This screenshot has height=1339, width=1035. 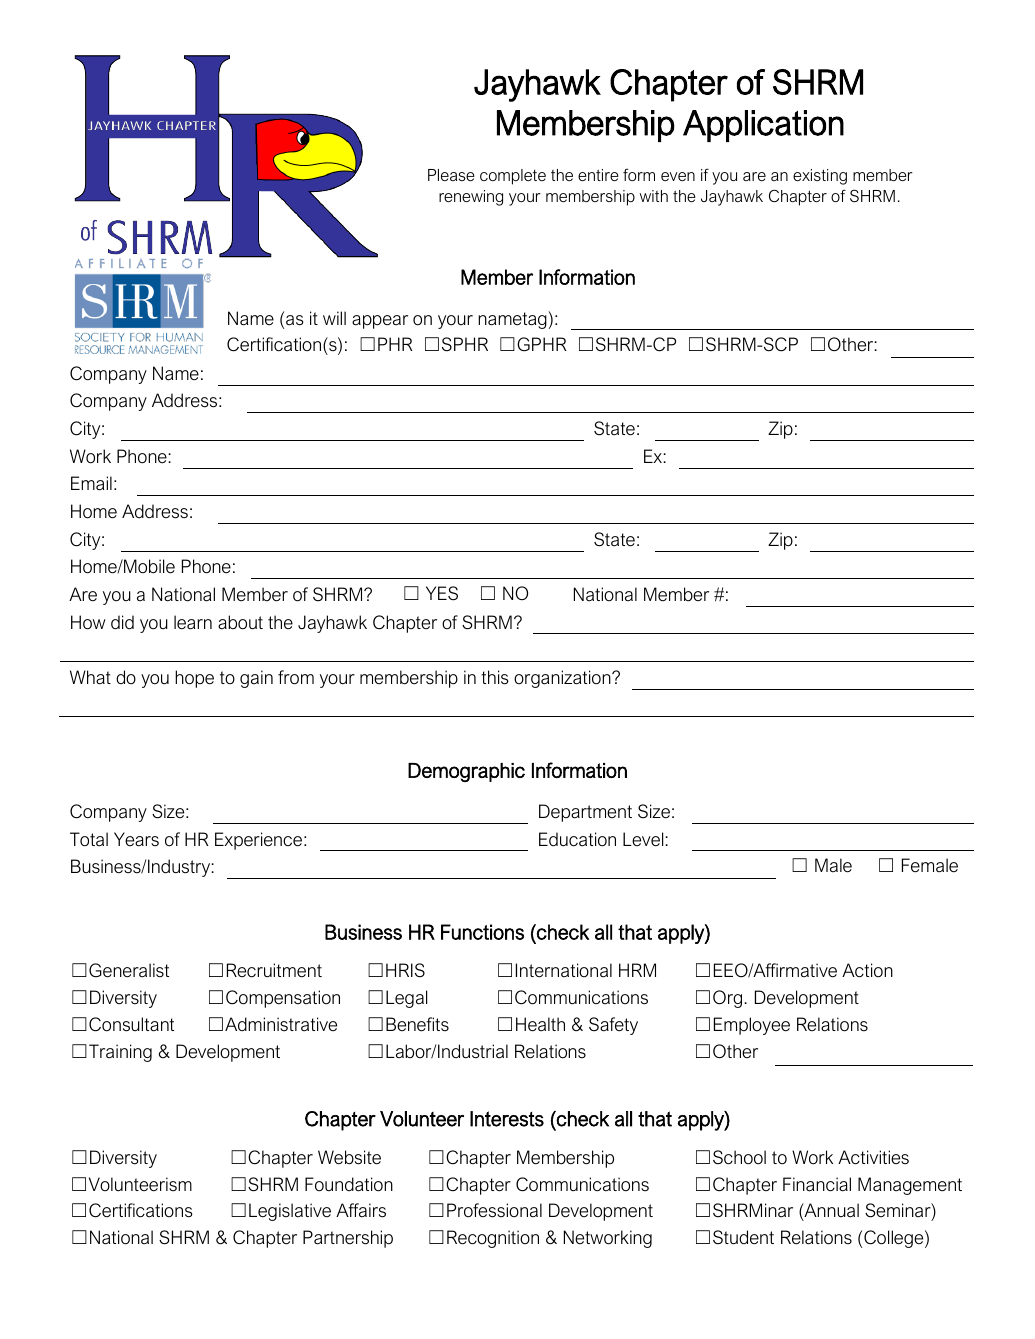 I want to click on hope, so click(x=194, y=679).
